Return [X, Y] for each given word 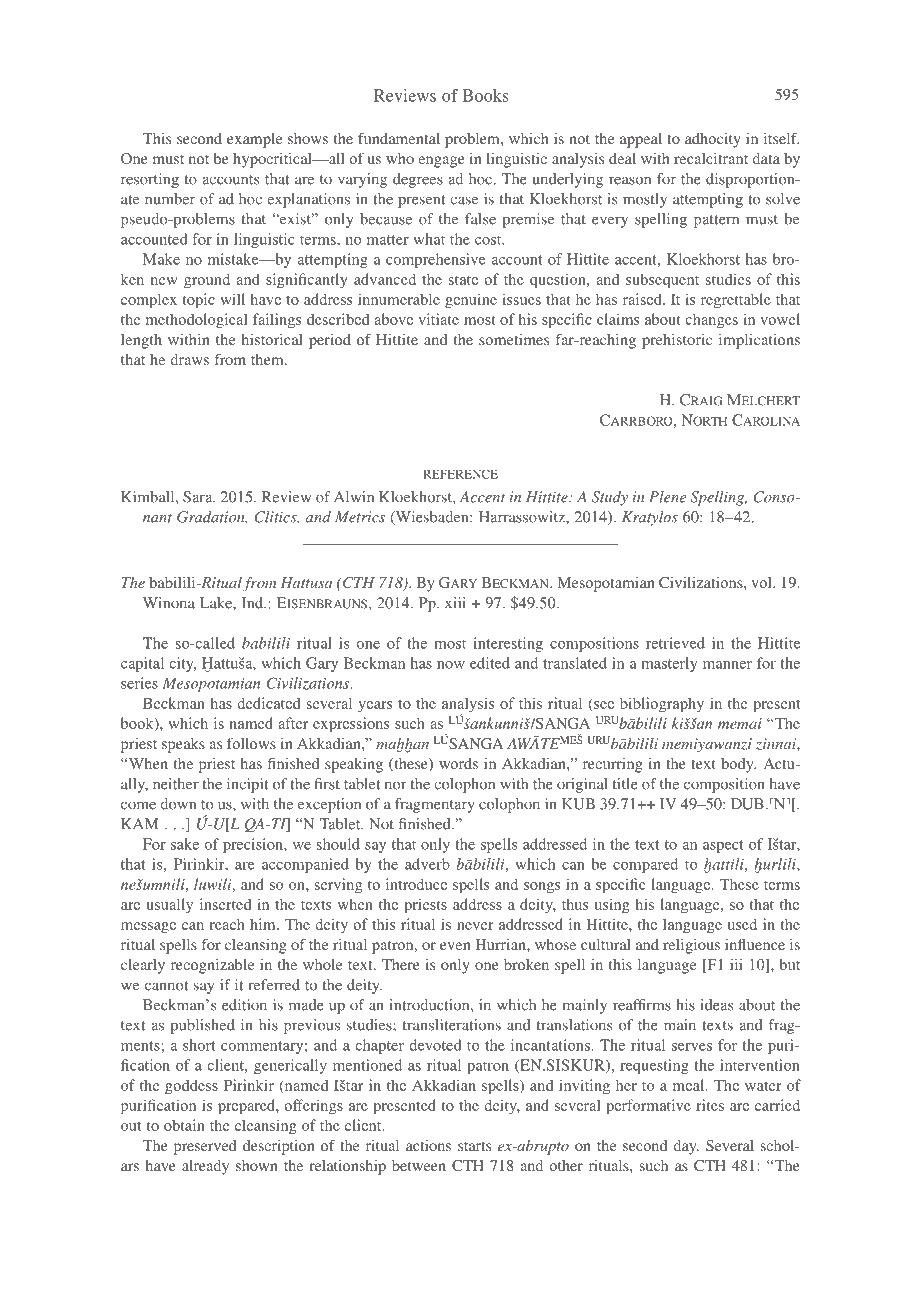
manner [727, 665]
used [742, 924]
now [451, 665]
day [686, 1147]
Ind [253, 603]
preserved [205, 1147]
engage [441, 162]
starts [474, 1146]
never [475, 926]
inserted [225, 904]
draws [189, 359]
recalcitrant [711, 158]
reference [460, 474]
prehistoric [677, 341]
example [254, 140]
